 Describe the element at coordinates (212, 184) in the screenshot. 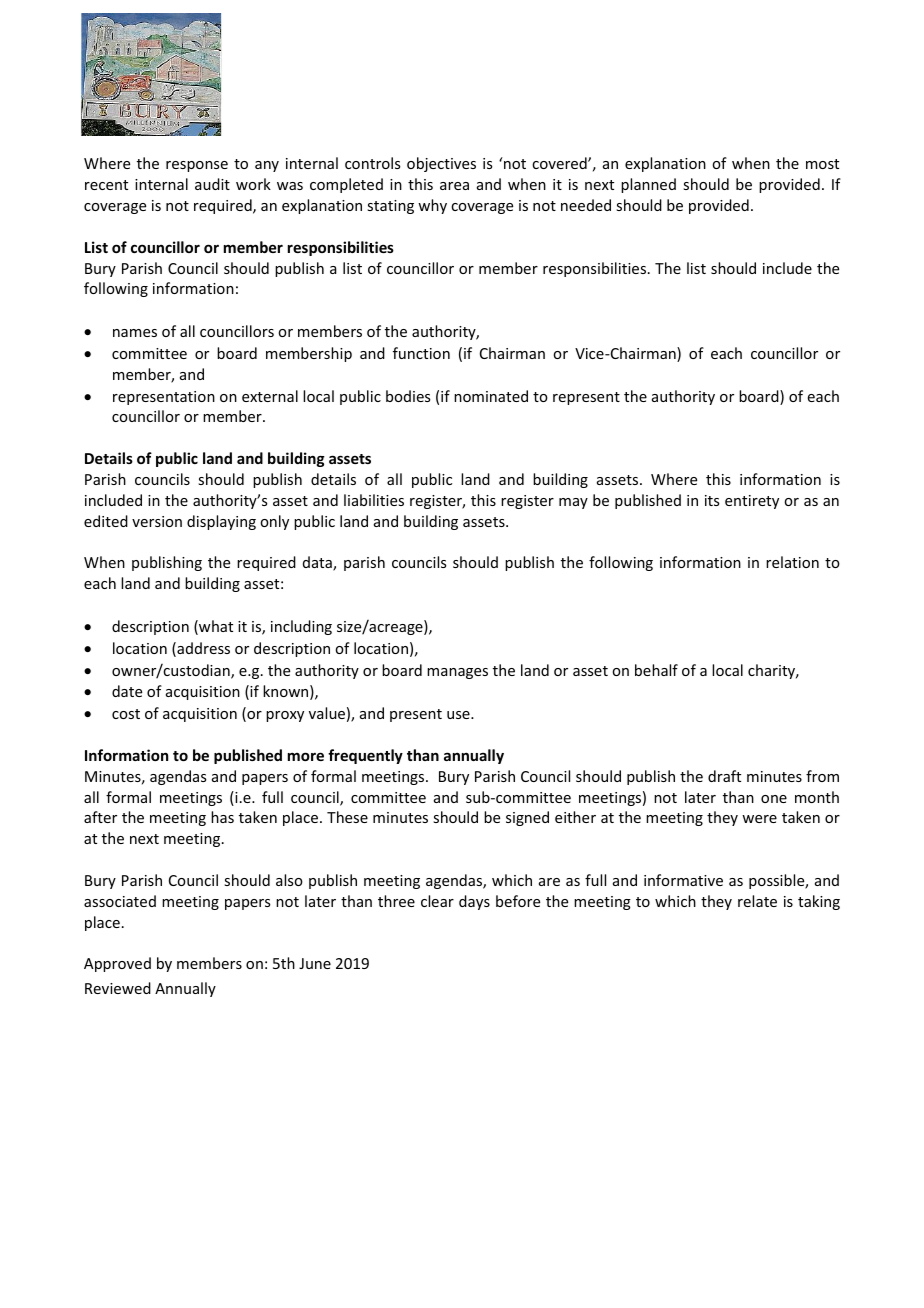

I see `audit` at that location.
